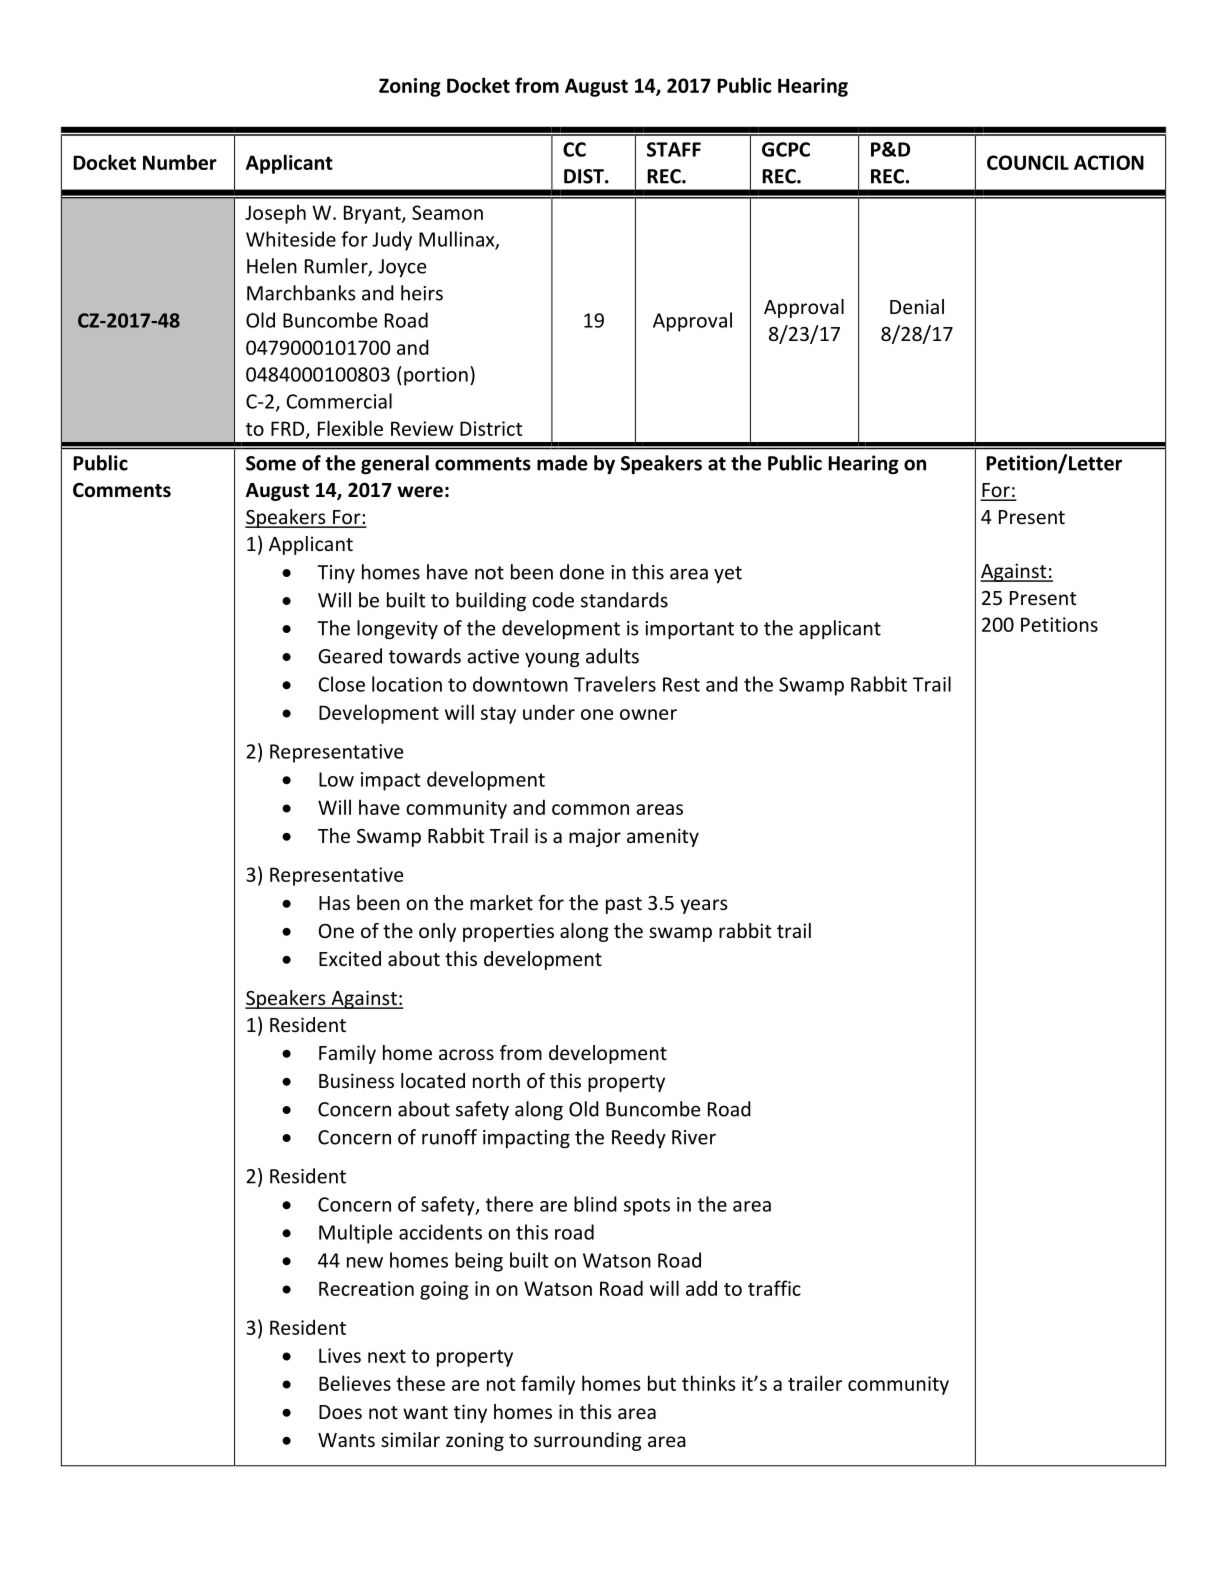  I want to click on Low, so click(336, 779).
